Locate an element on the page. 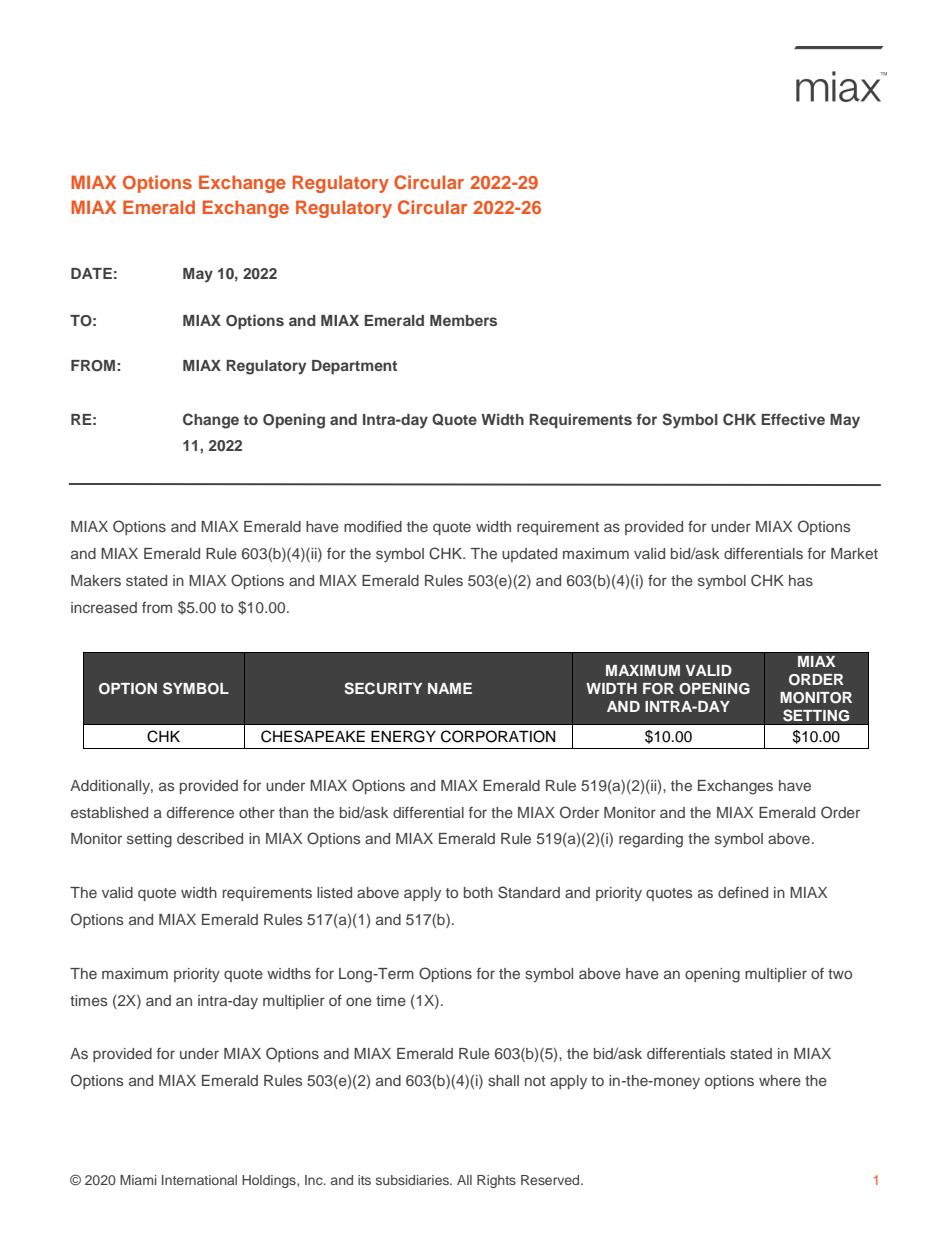  Department is located at coordinates (354, 367).
